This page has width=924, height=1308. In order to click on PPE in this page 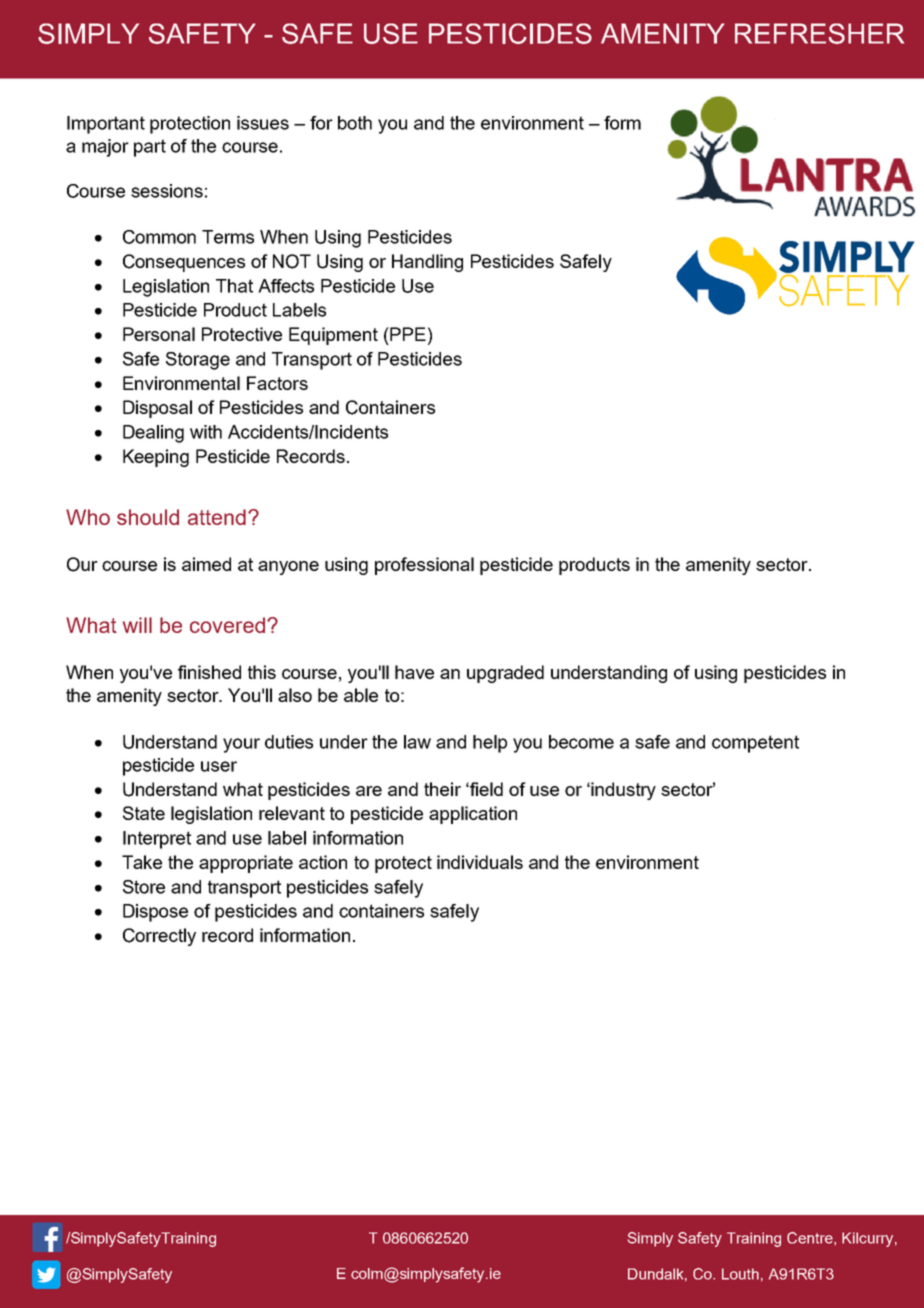, I will do `click(407, 334)`.
